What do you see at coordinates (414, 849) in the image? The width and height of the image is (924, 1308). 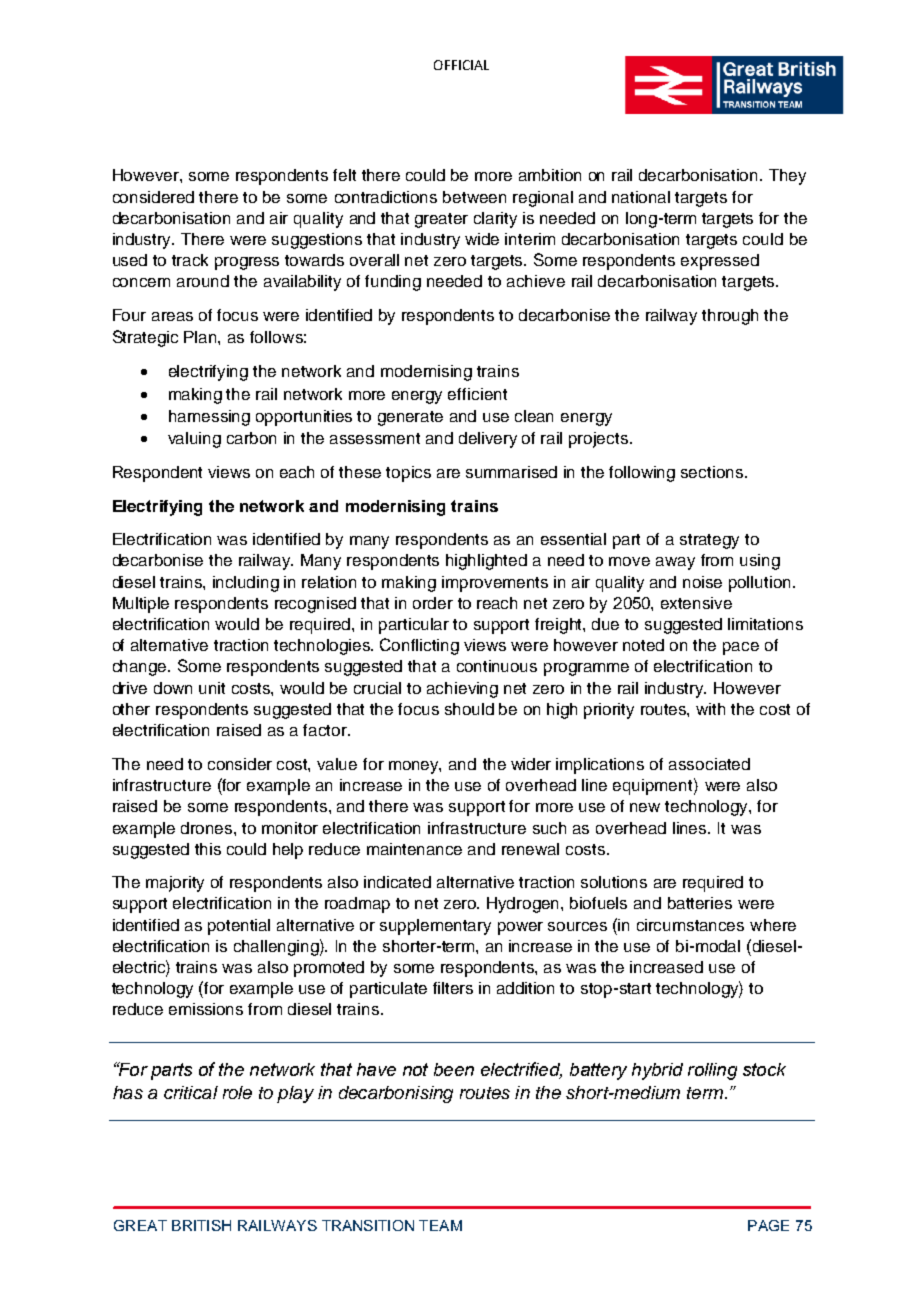 I see `maintenance` at bounding box center [414, 849].
